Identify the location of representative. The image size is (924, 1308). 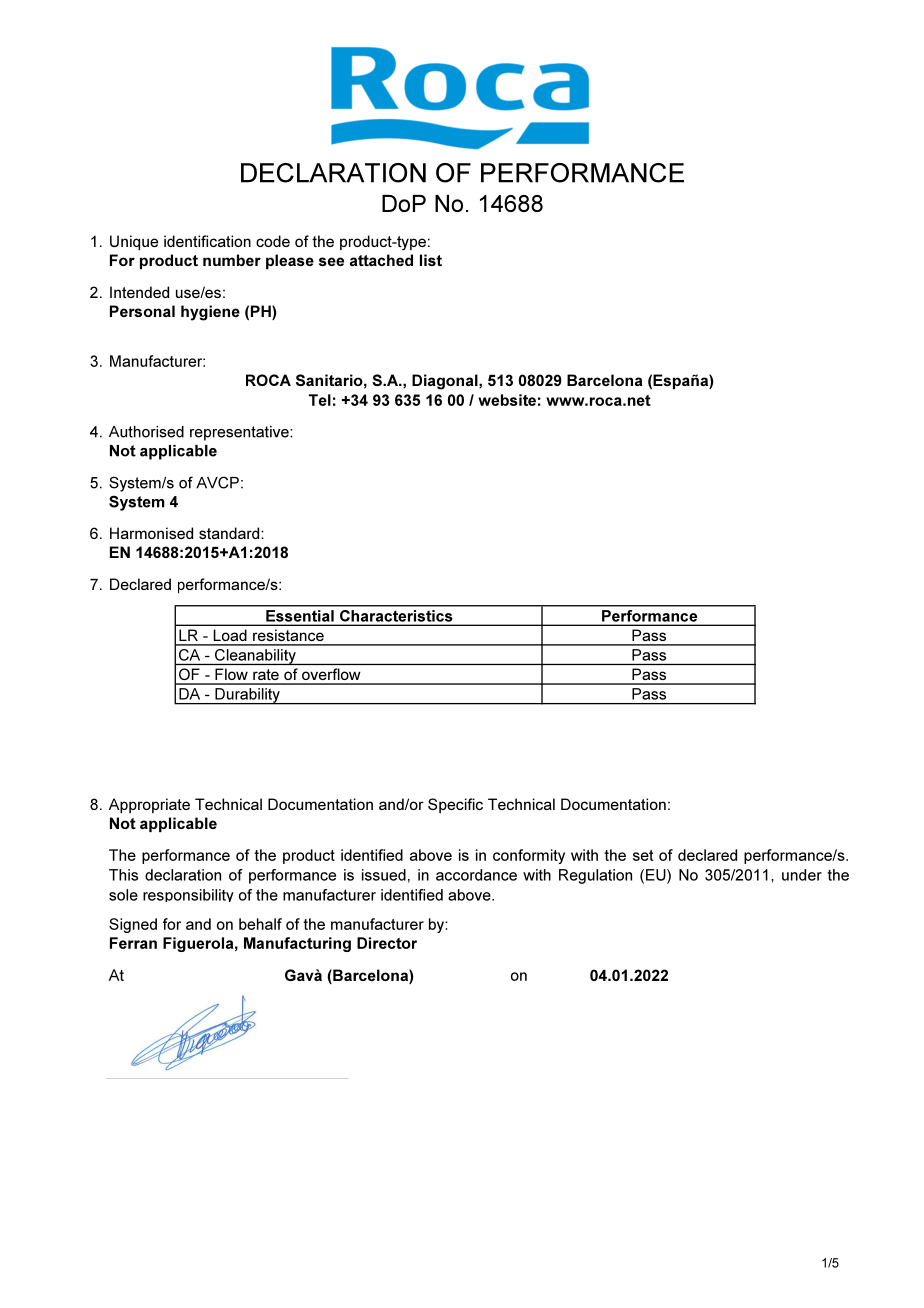
(240, 433).
